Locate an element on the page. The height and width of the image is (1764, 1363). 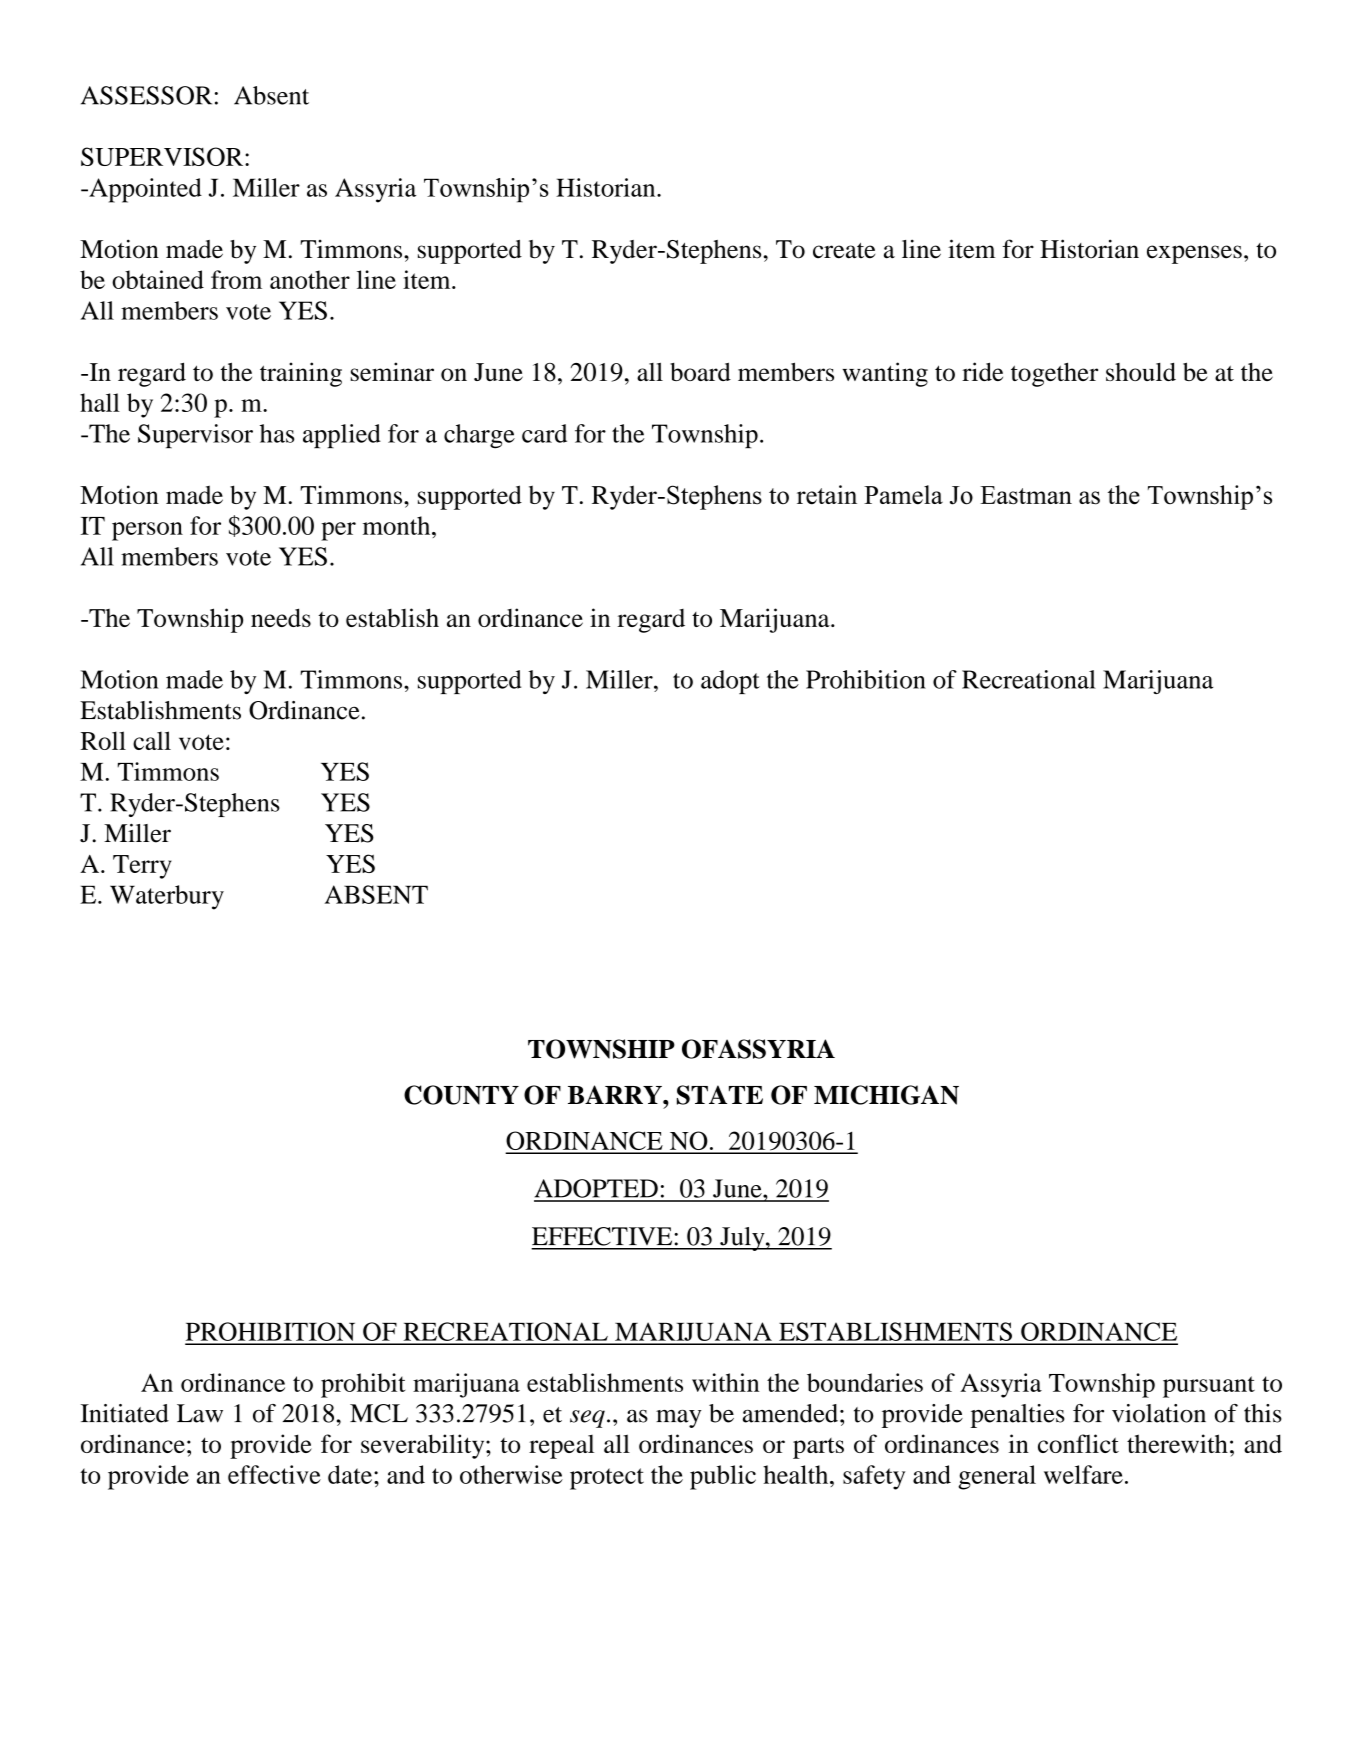
ASSESSOR is located at coordinates (146, 95).
